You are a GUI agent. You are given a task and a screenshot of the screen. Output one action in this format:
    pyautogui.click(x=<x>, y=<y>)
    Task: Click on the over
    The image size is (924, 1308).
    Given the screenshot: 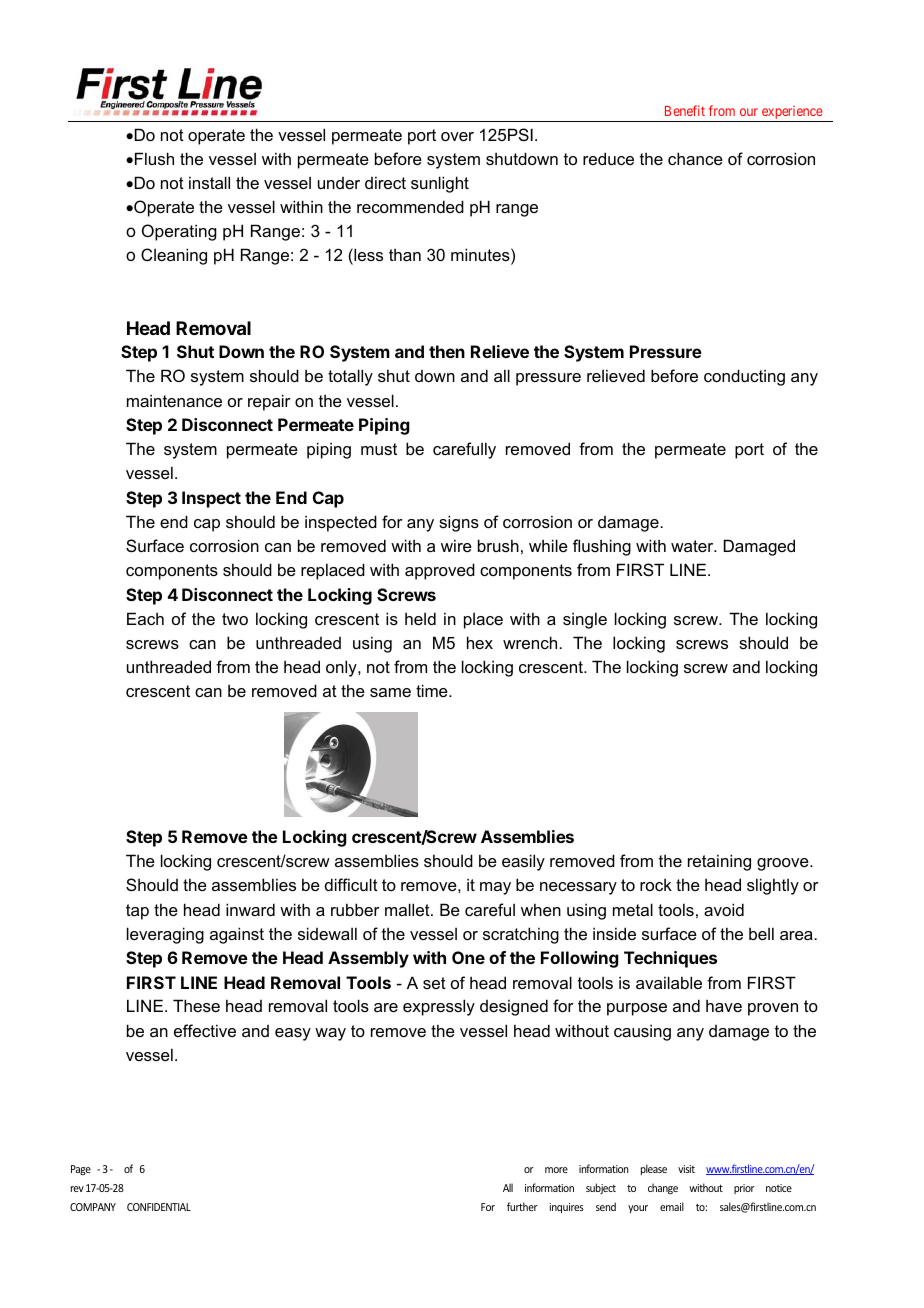 What is the action you would take?
    pyautogui.click(x=457, y=136)
